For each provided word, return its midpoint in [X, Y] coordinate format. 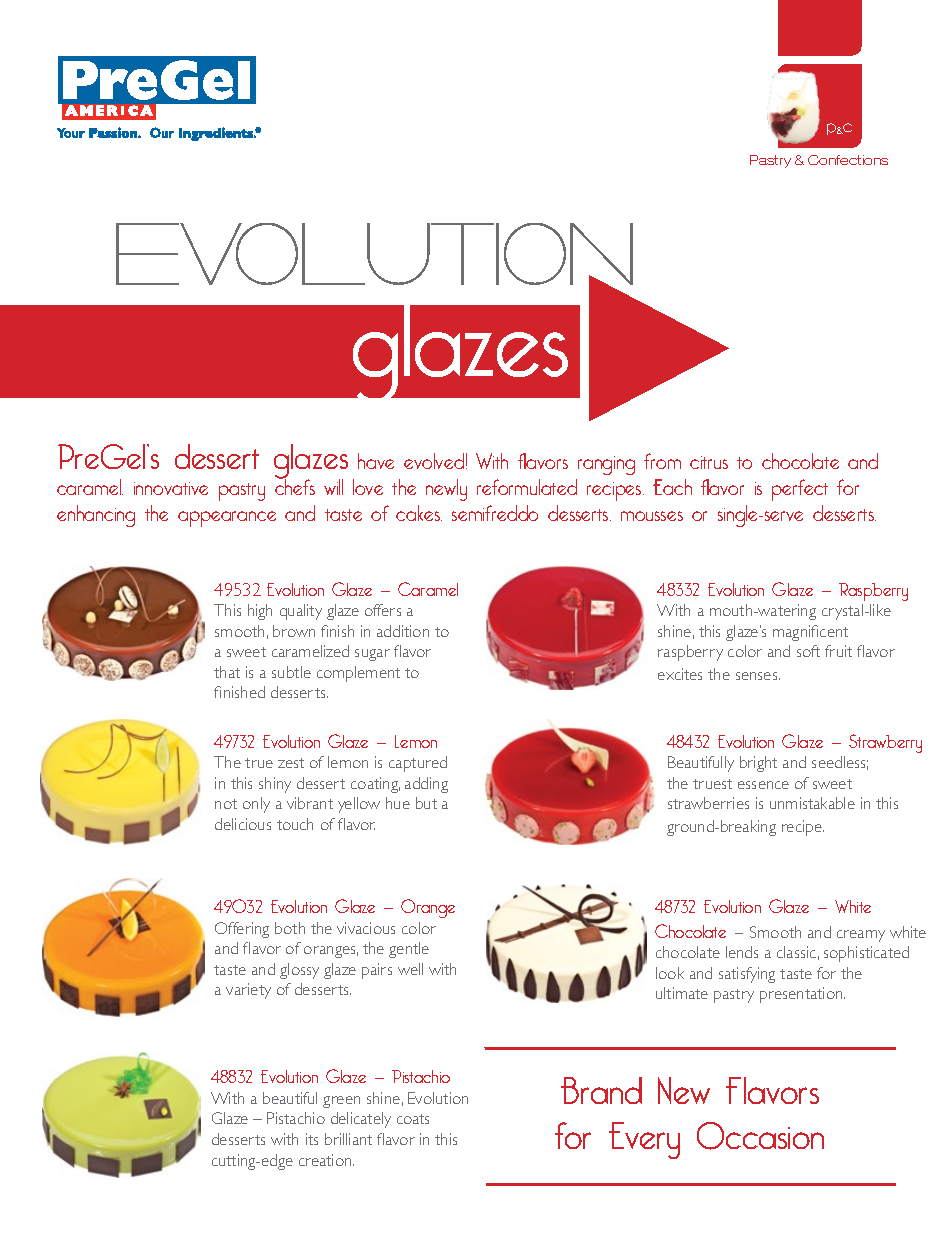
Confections [848, 160]
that [227, 672]
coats [413, 1119]
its [312, 1139]
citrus [709, 462]
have [376, 461]
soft [808, 651]
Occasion [760, 1136]
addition [403, 631]
